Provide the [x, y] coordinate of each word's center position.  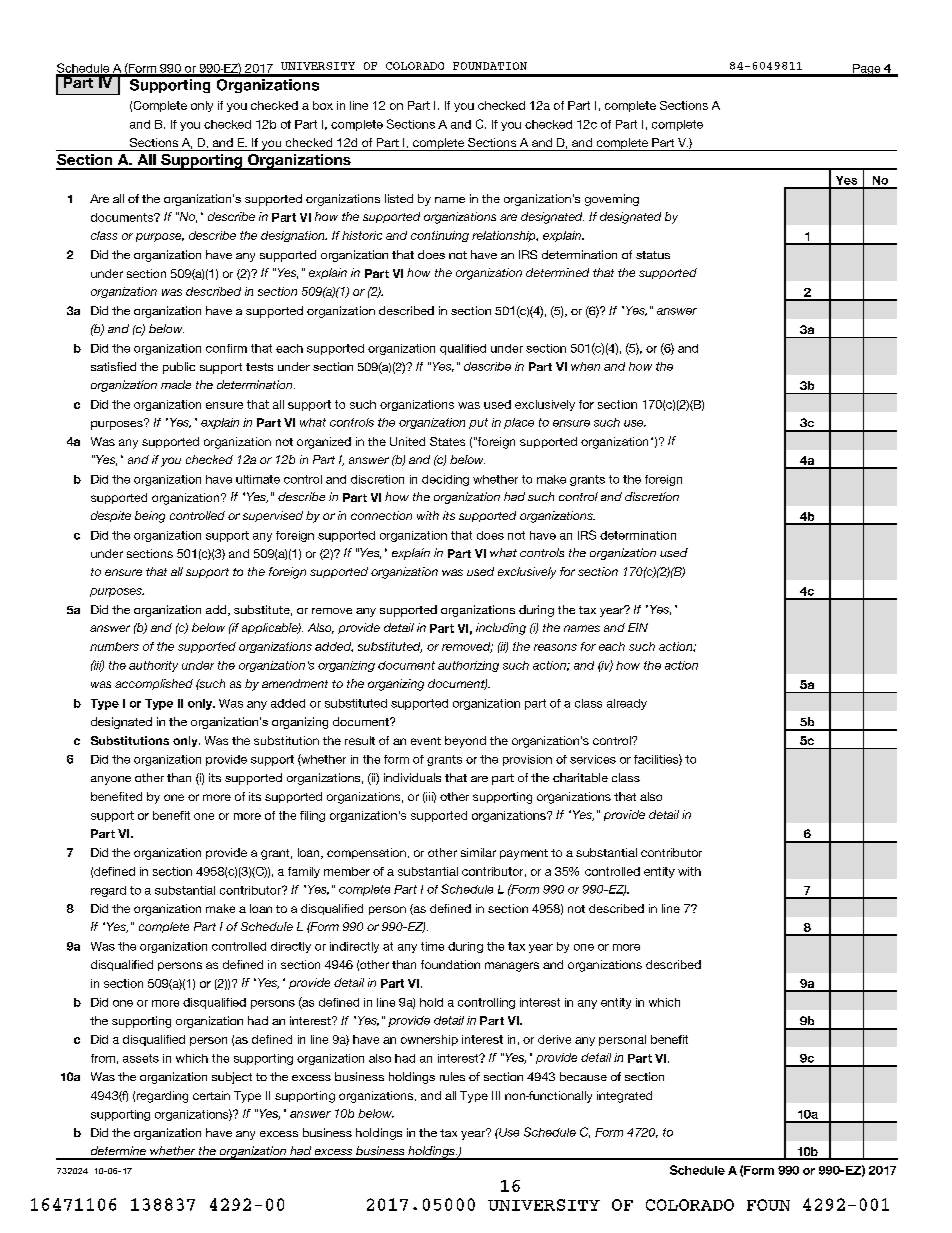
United [407, 441]
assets [141, 1058]
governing [612, 200]
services [593, 759]
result [360, 740]
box [323, 105]
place [519, 423]
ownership [429, 1040]
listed [399, 198]
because [583, 1076]
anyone [111, 780]
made [176, 384]
